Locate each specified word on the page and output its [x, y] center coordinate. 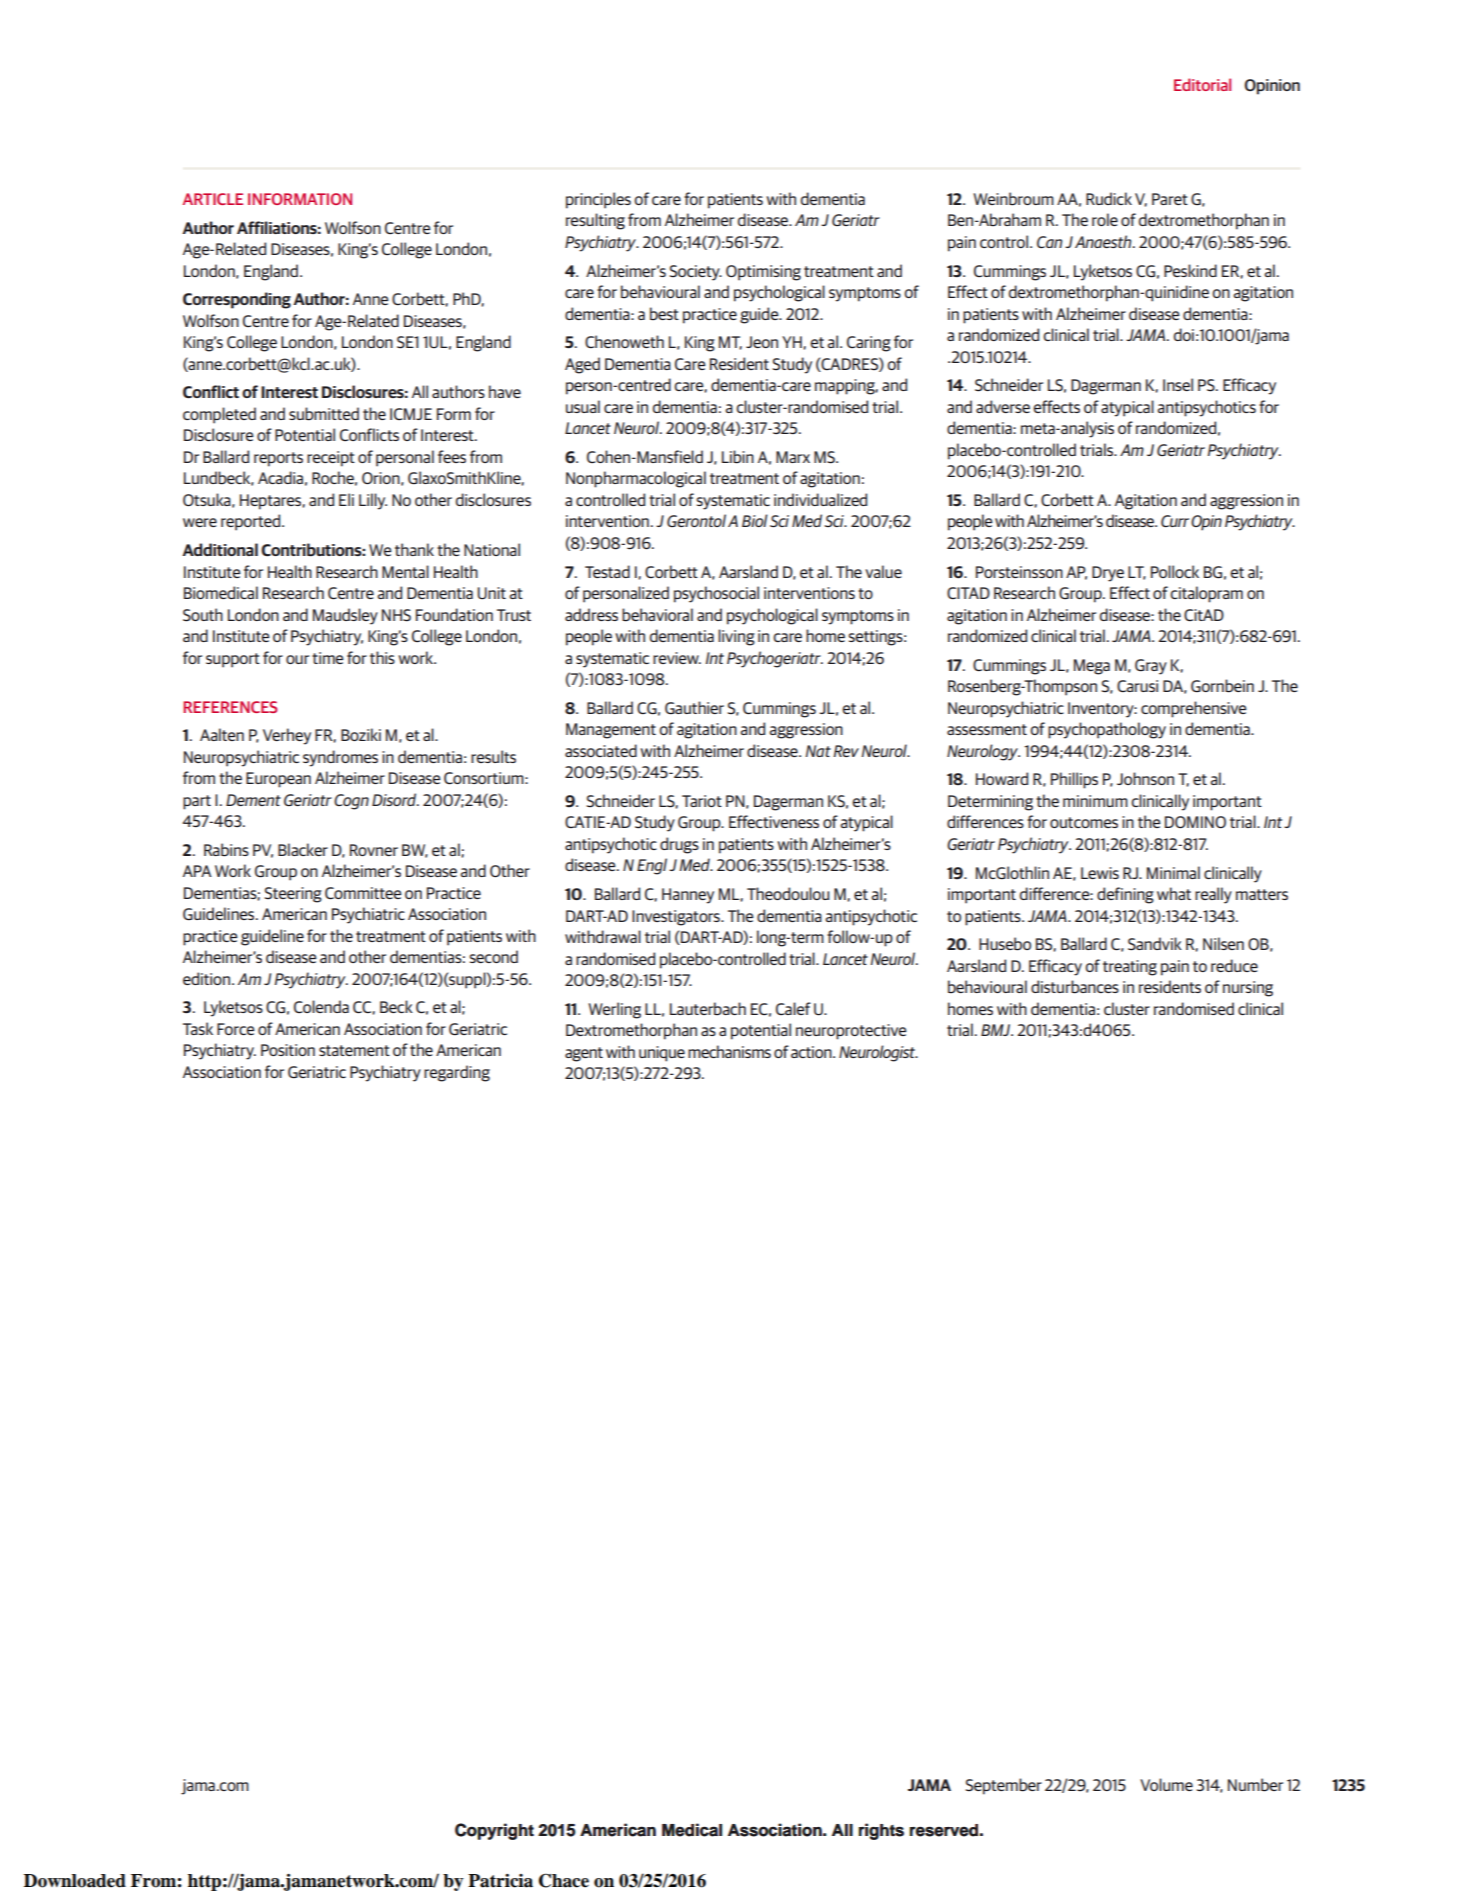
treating [1130, 968]
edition [208, 978]
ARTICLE [213, 199]
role [1105, 219]
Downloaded [75, 1881]
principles [598, 200]
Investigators [677, 918]
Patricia [500, 1881]
